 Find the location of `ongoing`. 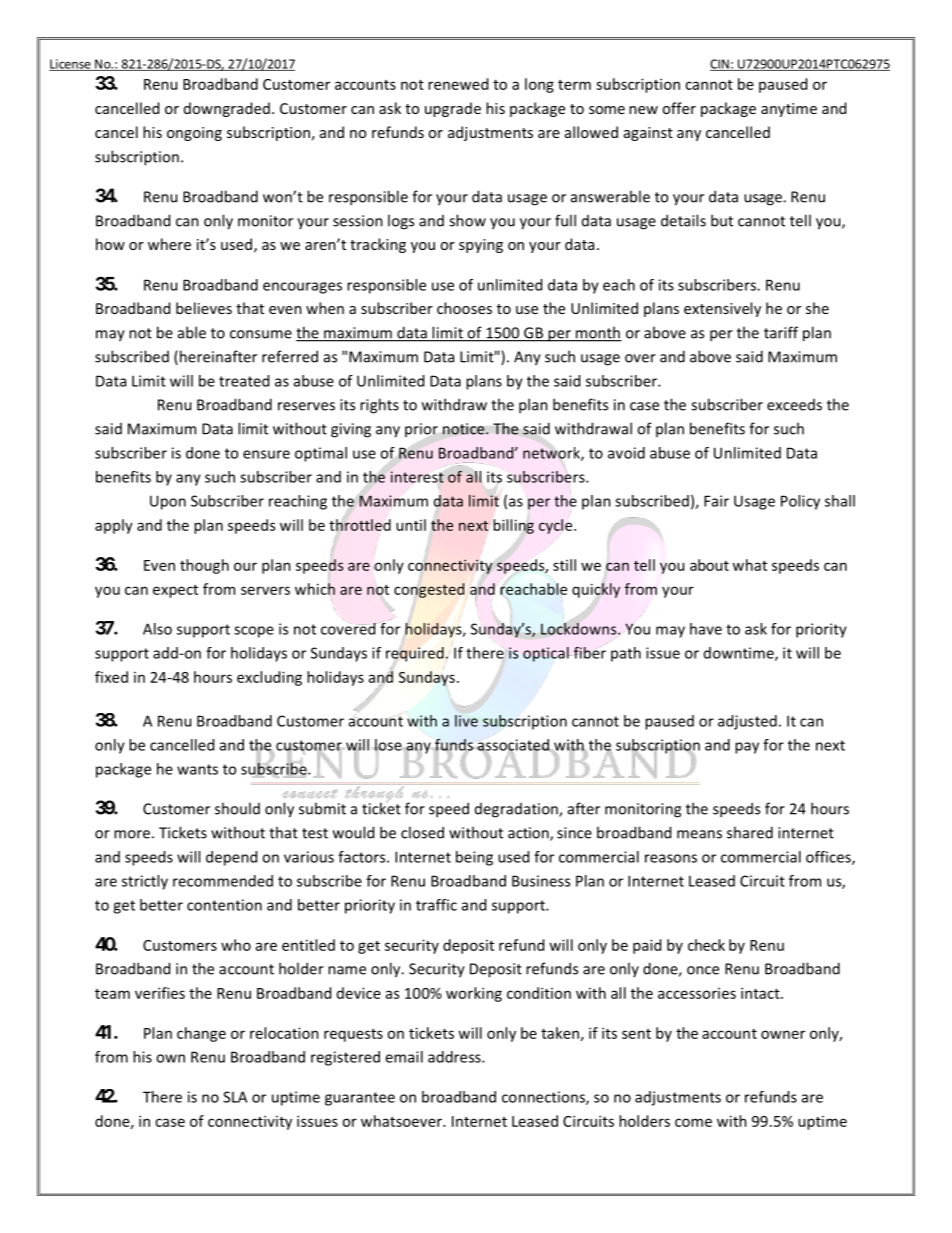

ongoing is located at coordinates (194, 134).
